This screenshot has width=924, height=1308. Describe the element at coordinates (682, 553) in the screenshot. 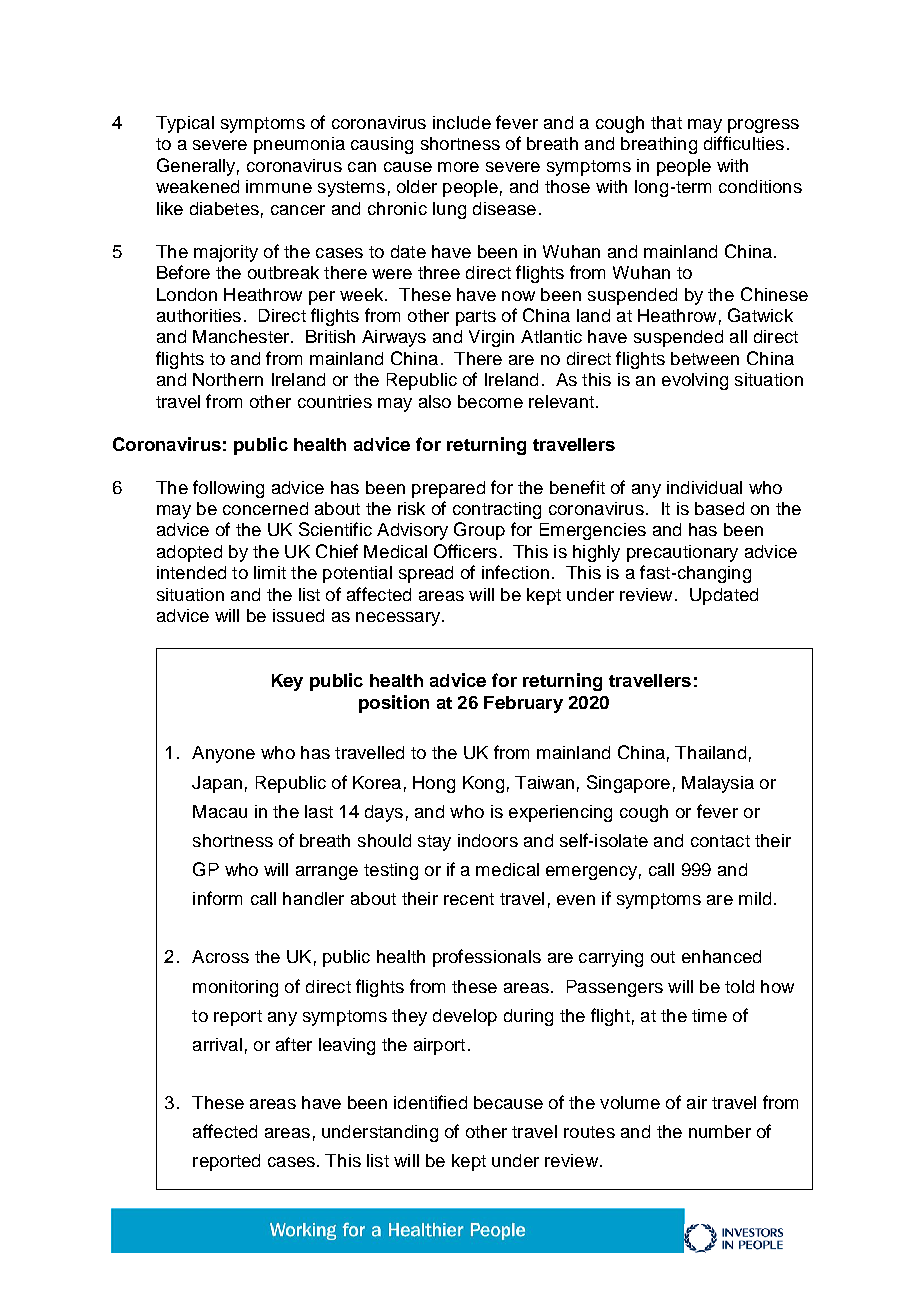

I see `precautionary` at that location.
